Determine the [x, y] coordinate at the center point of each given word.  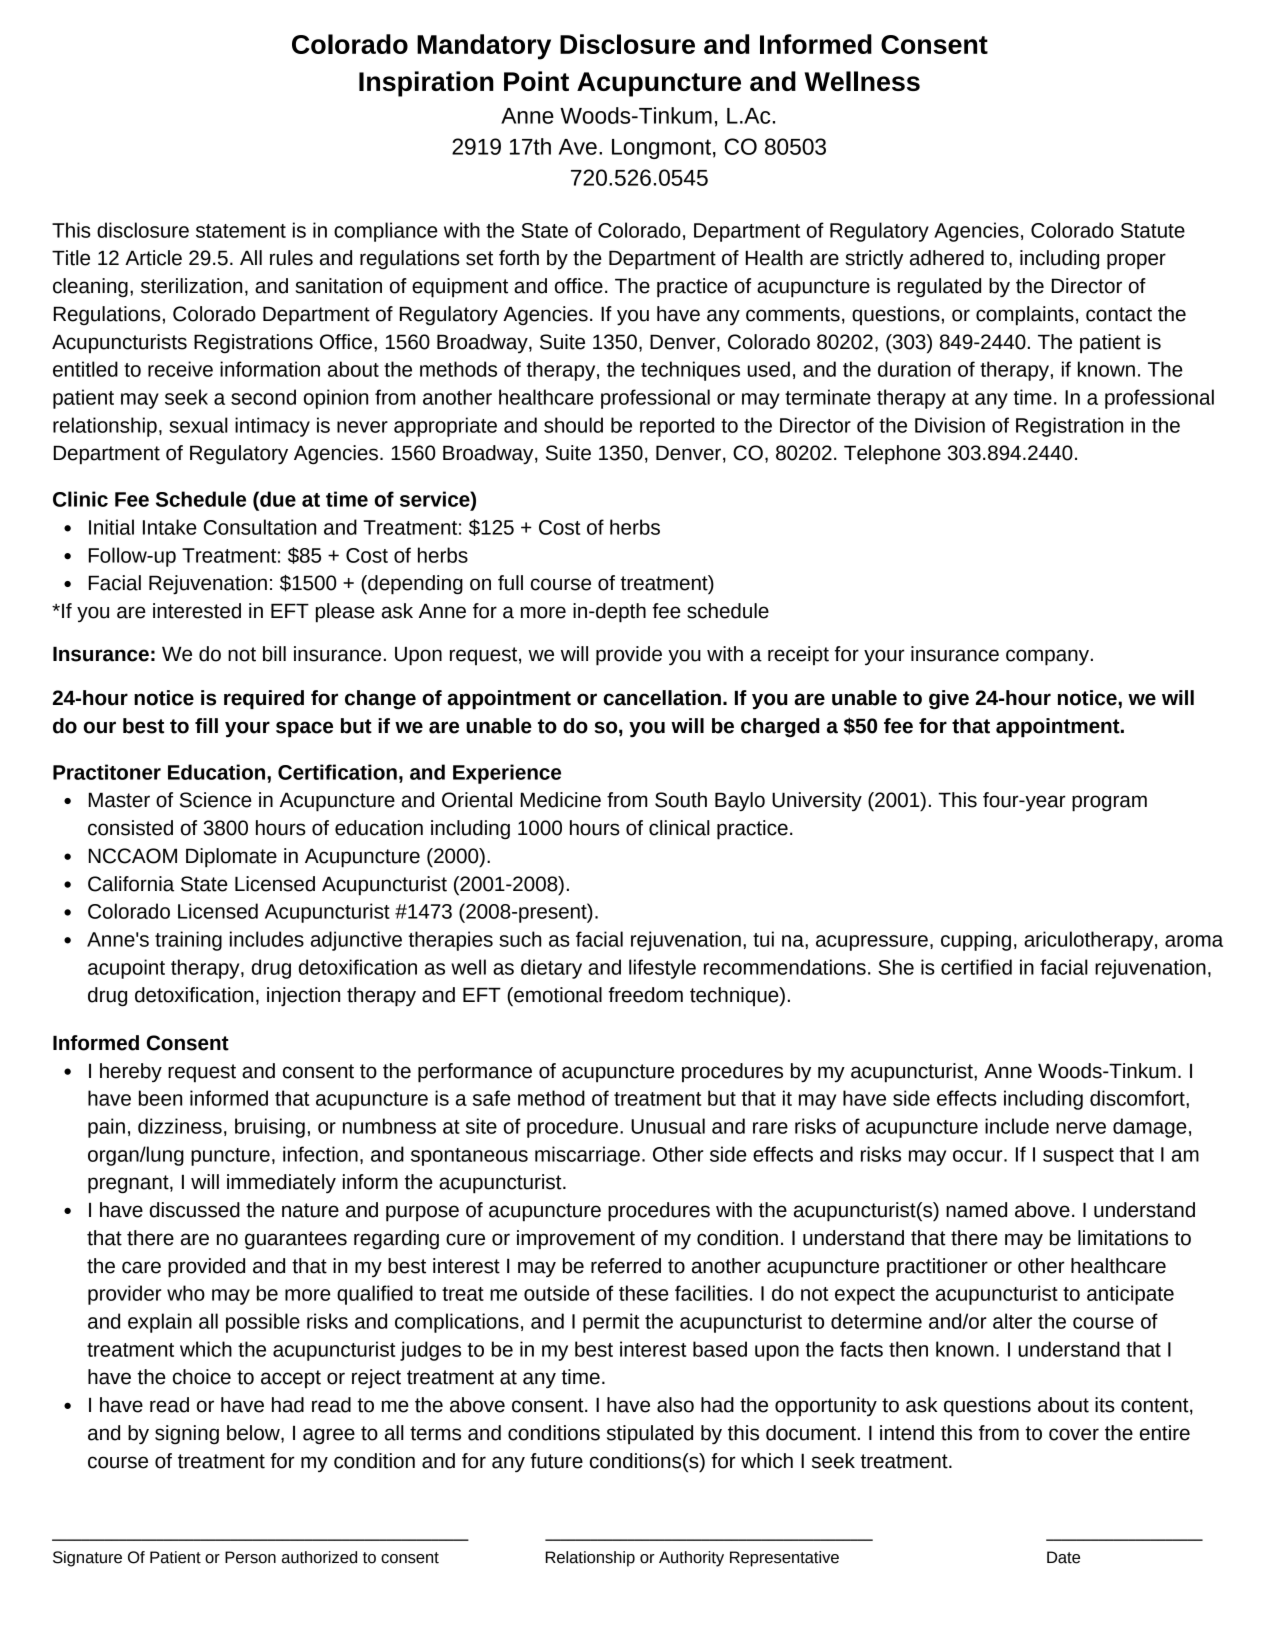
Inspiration [426, 84]
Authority [691, 1559]
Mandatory [484, 47]
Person [250, 1557]
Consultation [260, 527]
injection [303, 997]
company [1047, 657]
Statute [1153, 230]
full [510, 583]
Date [1063, 1557]
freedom [645, 995]
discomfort [1138, 1098]
